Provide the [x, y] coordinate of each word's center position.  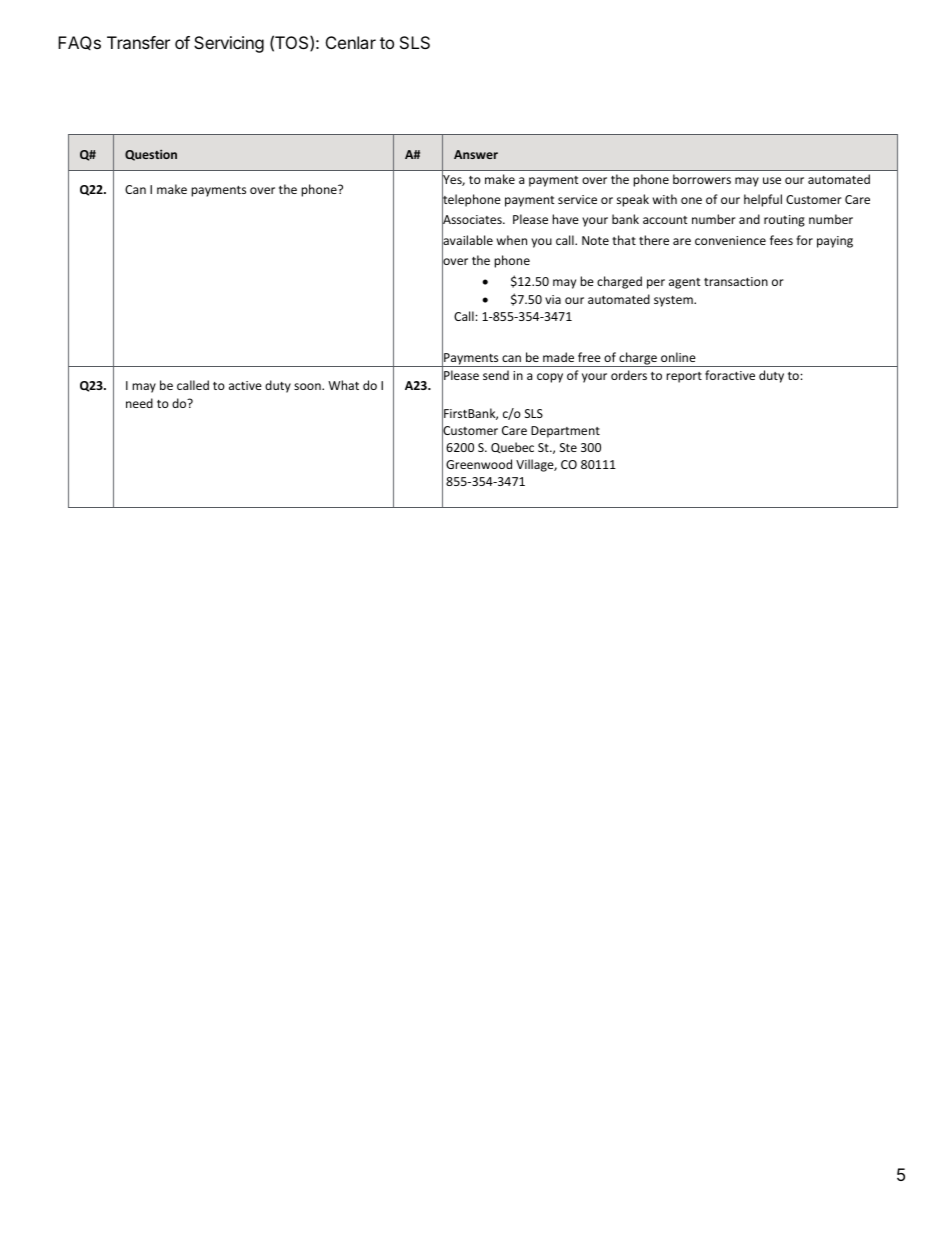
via [553, 299]
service [577, 199]
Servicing [229, 44]
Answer [476, 154]
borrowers [702, 179]
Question [151, 155]
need [139, 403]
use [772, 180]
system [674, 301]
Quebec [512, 447]
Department [565, 432]
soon [308, 386]
